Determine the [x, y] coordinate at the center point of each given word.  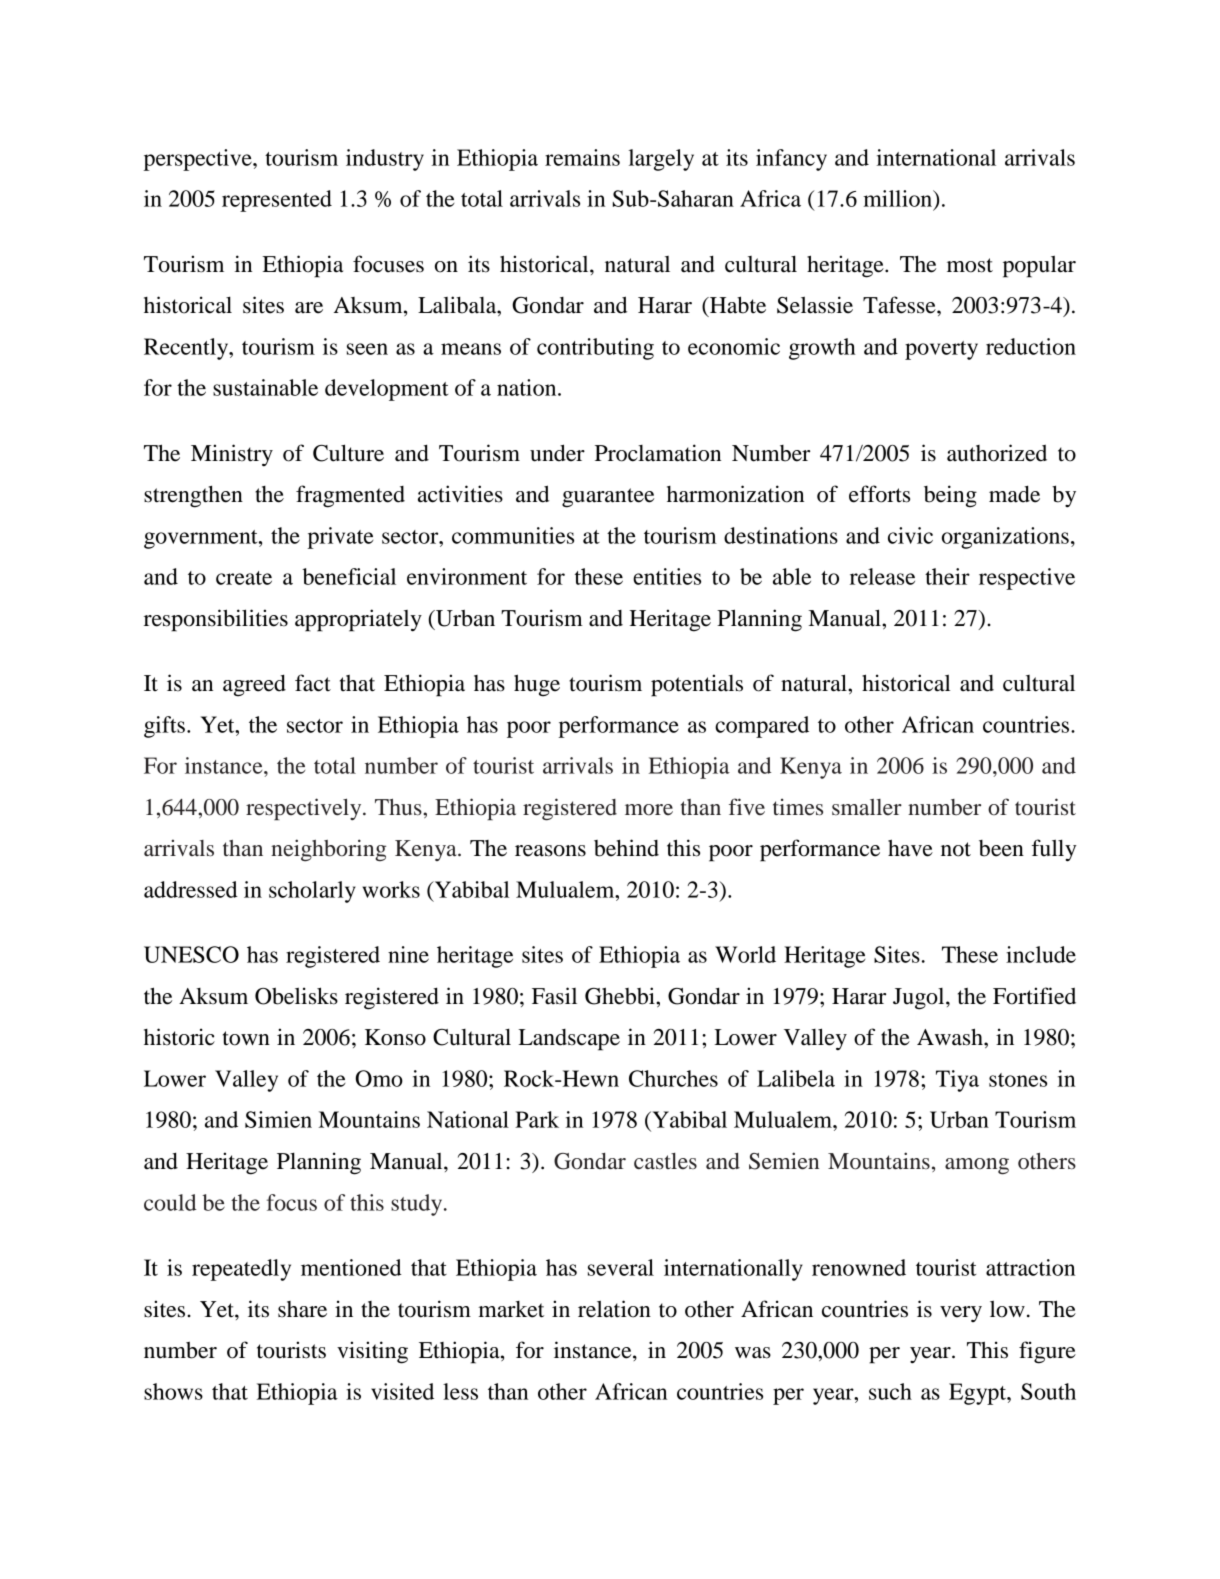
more [649, 810]
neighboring [328, 850]
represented [277, 201]
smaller [867, 807]
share [302, 1309]
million [899, 199]
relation [614, 1309]
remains [582, 157]
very [961, 1314]
